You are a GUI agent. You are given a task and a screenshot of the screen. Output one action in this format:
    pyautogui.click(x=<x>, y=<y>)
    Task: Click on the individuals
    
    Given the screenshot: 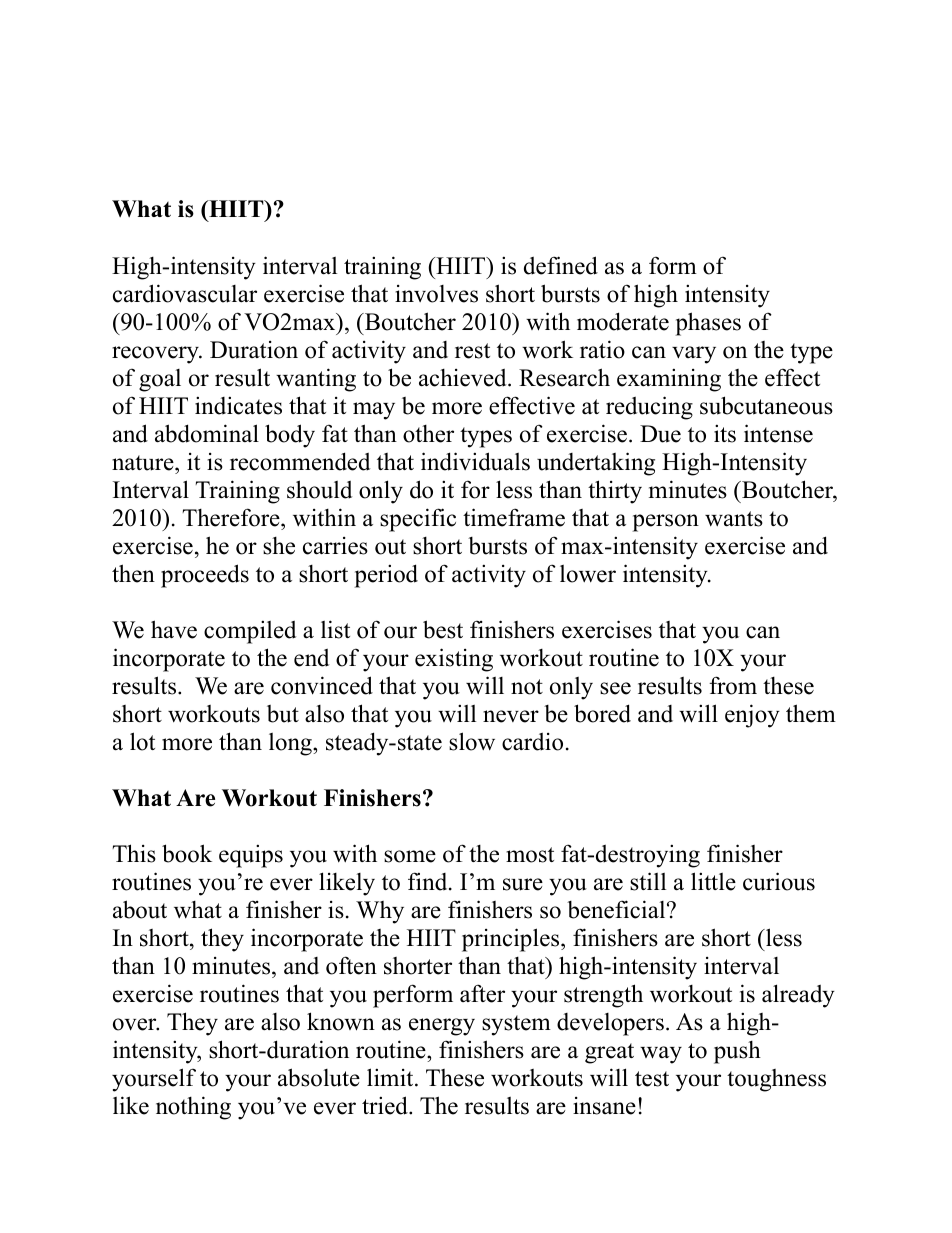 What is the action you would take?
    pyautogui.click(x=475, y=461)
